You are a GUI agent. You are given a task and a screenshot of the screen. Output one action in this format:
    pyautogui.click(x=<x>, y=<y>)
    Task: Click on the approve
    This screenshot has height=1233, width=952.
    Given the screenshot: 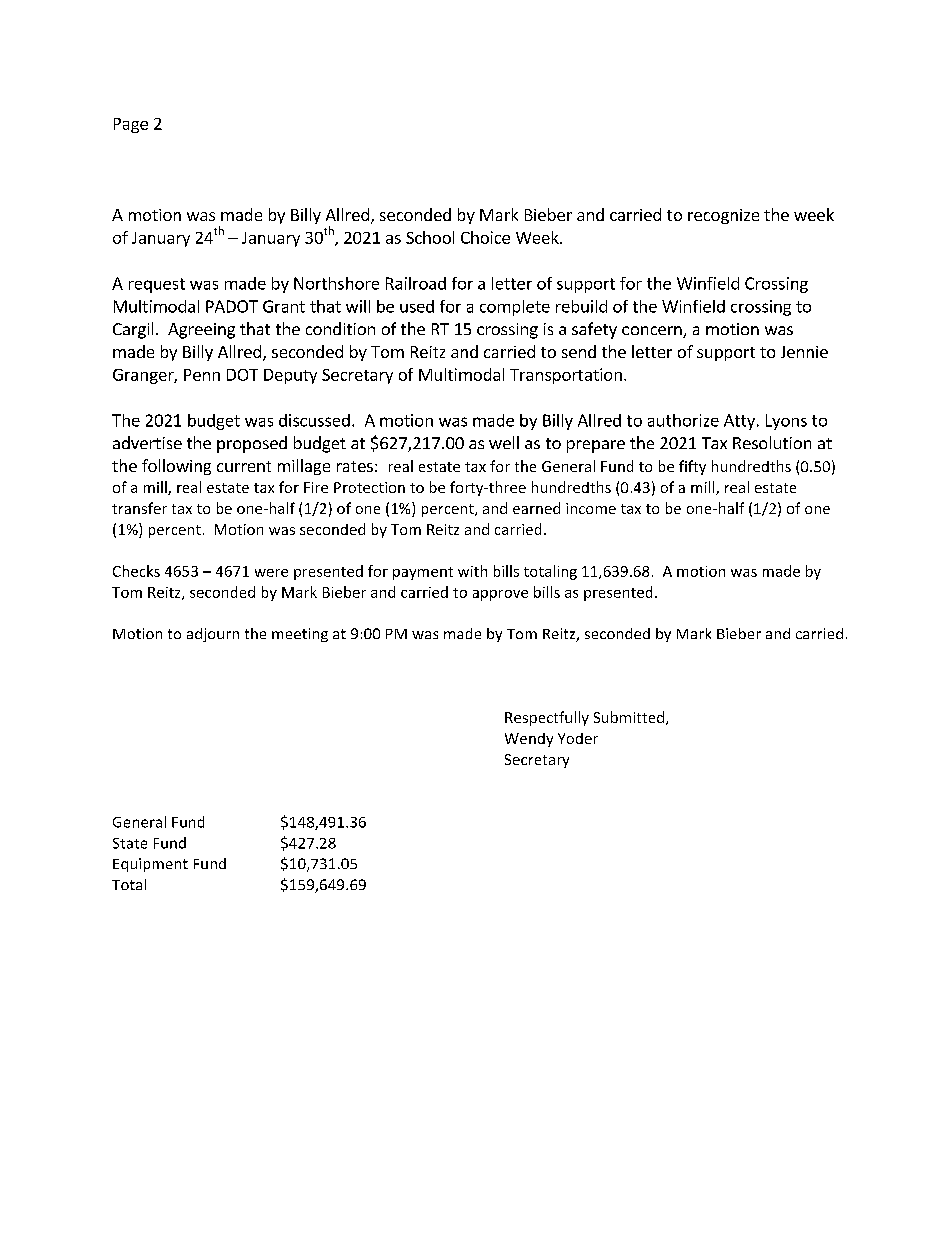 What is the action you would take?
    pyautogui.click(x=500, y=595)
